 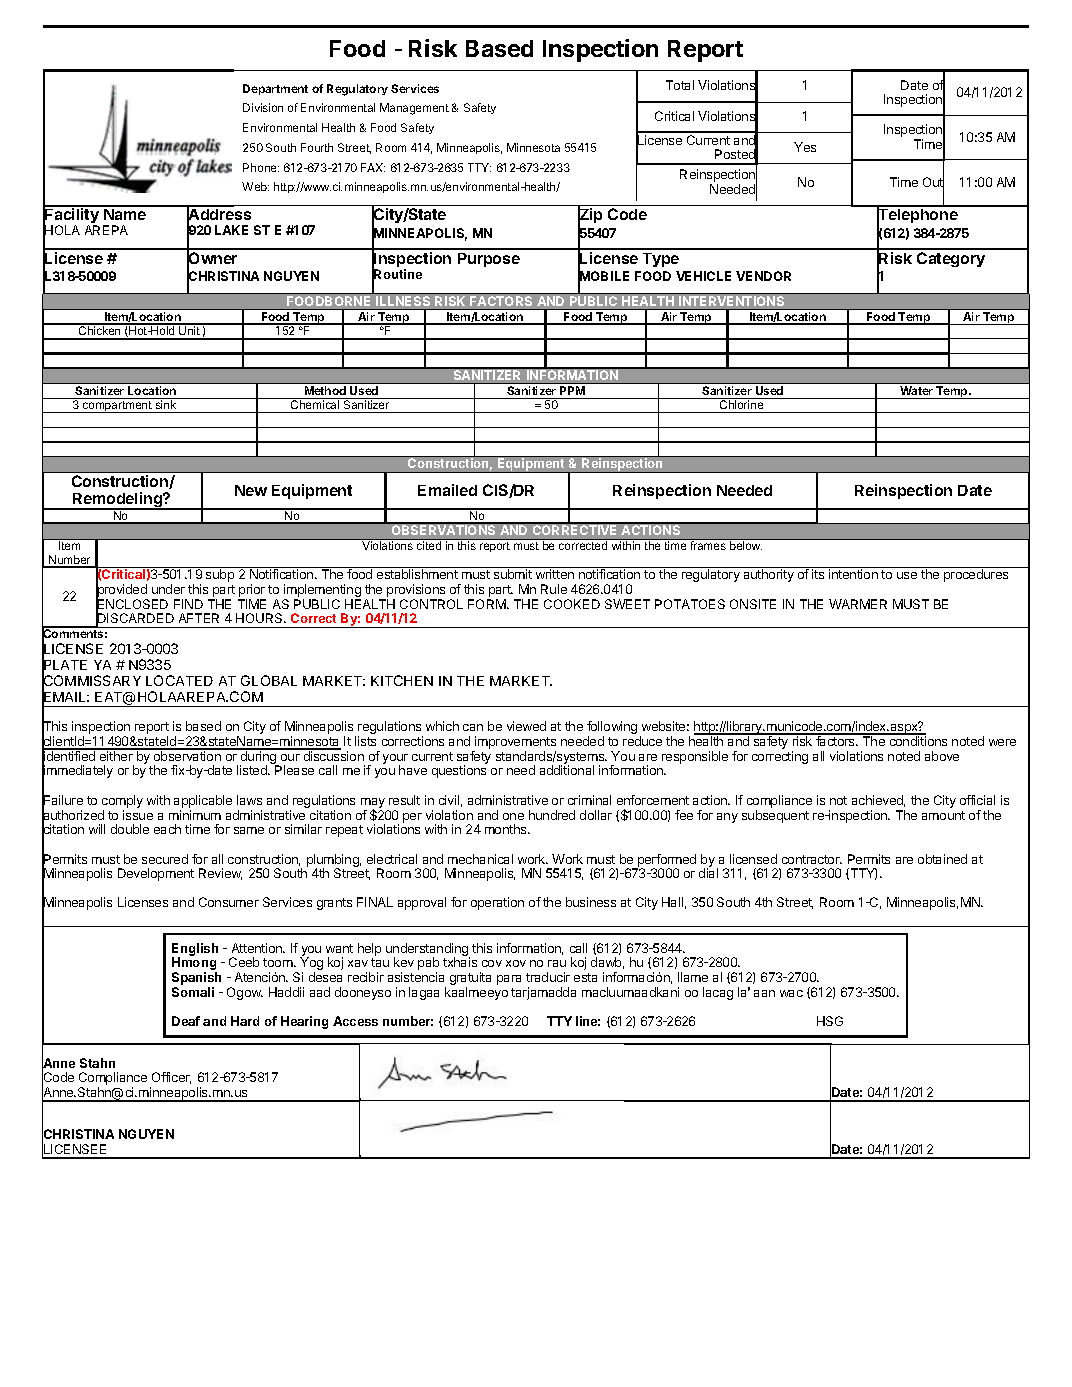 What do you see at coordinates (942, 756) in the page?
I see `above` at bounding box center [942, 756].
